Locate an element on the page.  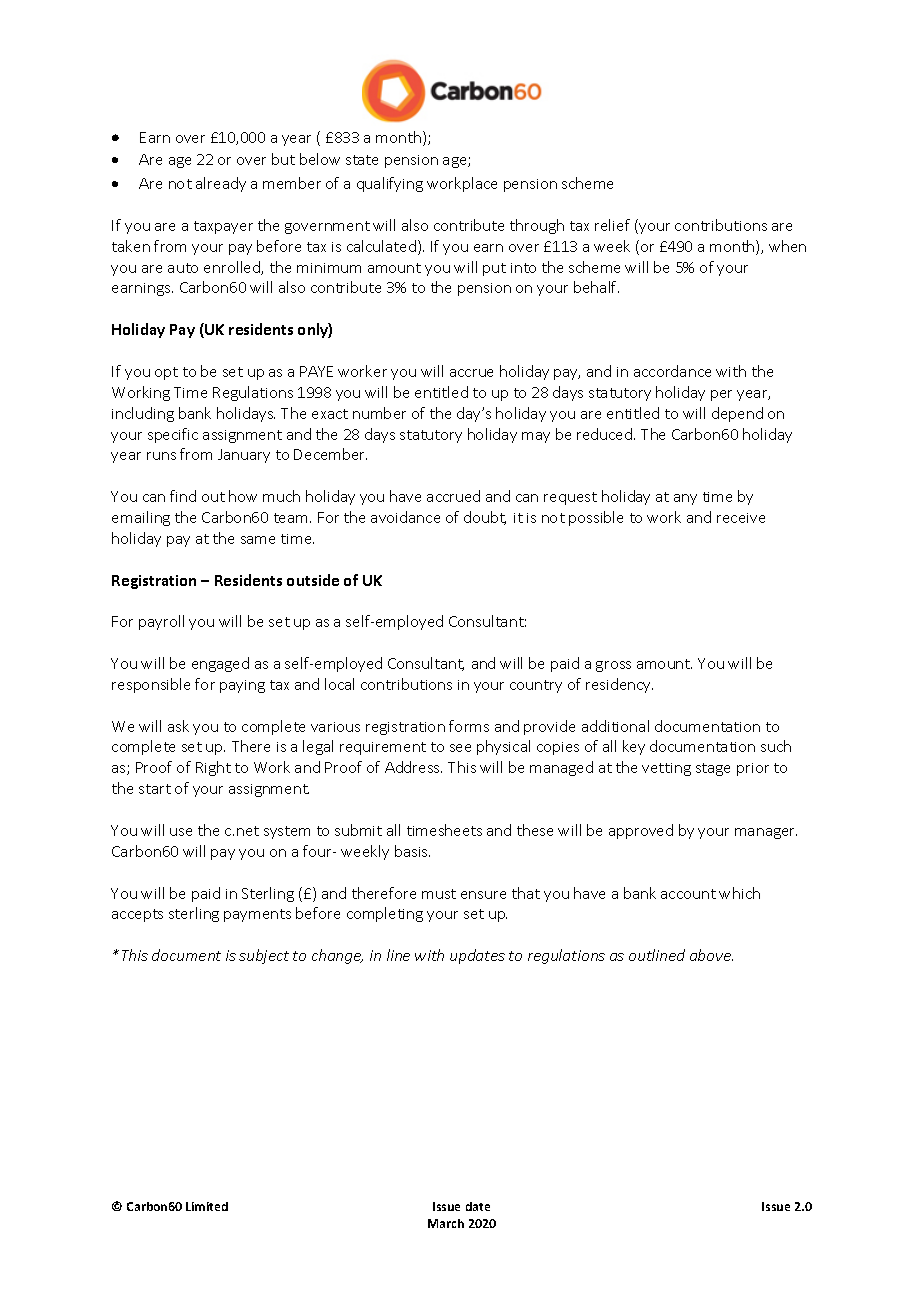
specific is located at coordinates (173, 435).
